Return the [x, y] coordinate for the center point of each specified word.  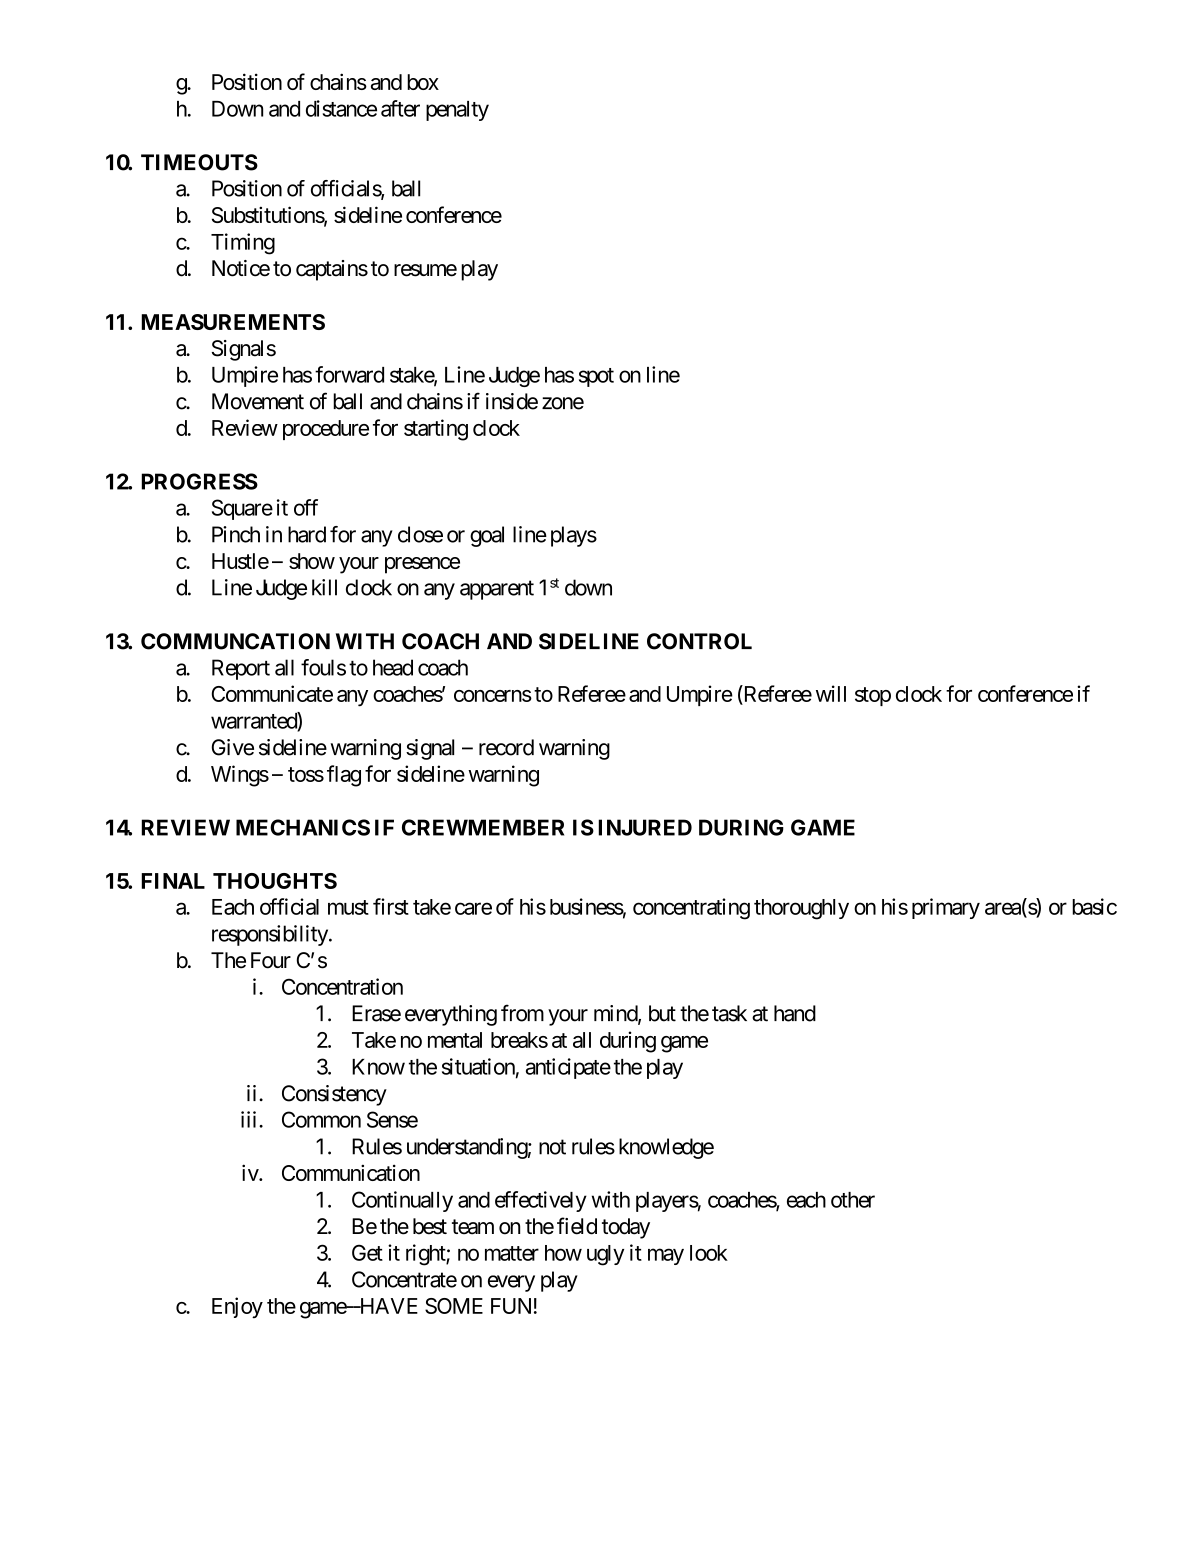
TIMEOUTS [199, 162]
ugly [605, 1255]
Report [241, 669]
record [506, 747]
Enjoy [237, 1307]
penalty [457, 111]
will [831, 693]
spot [596, 377]
